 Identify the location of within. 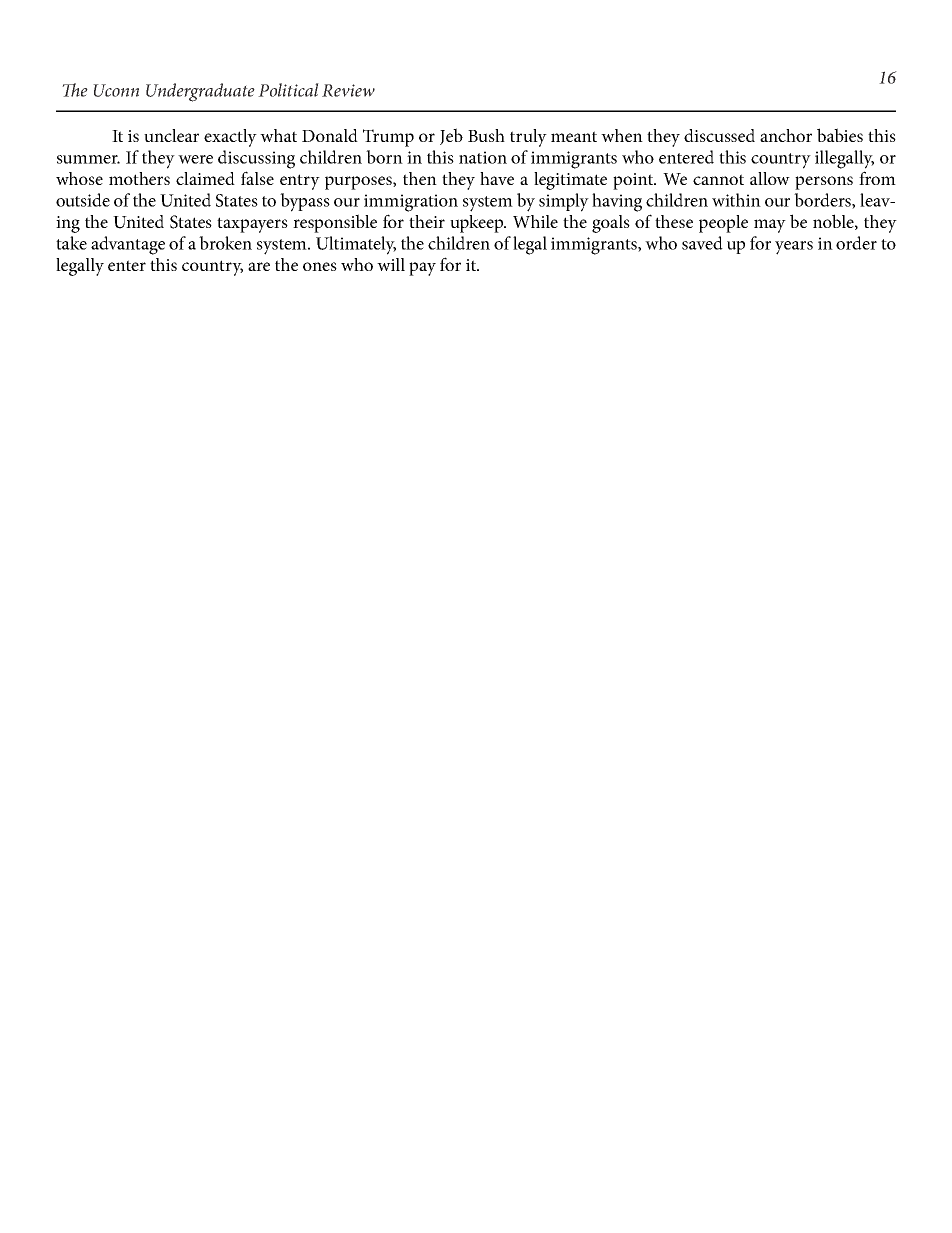
(736, 200).
